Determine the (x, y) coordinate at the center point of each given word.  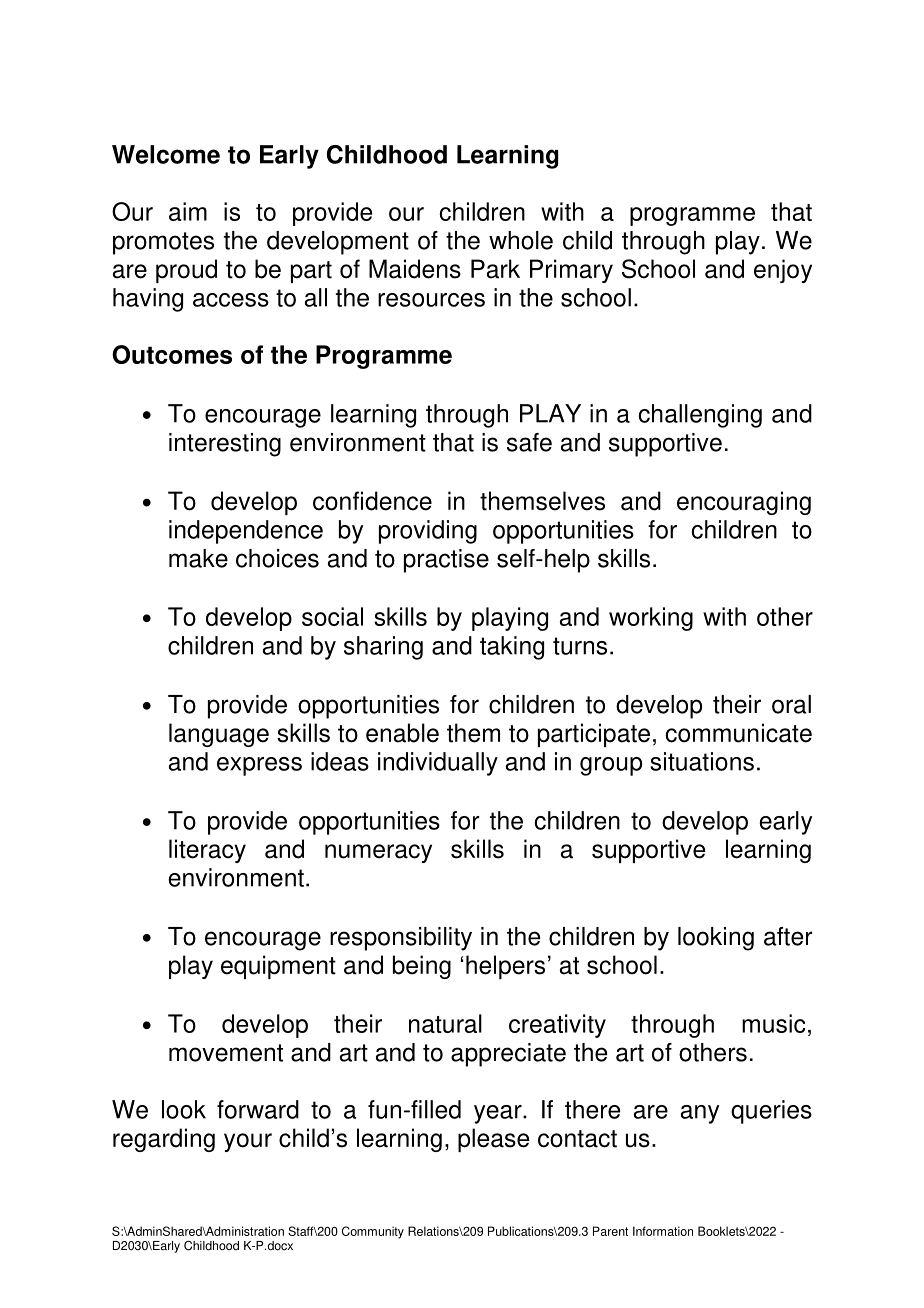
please (493, 1140)
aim (188, 211)
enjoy (783, 271)
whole (521, 240)
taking (512, 648)
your (248, 1142)
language (219, 735)
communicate (738, 733)
